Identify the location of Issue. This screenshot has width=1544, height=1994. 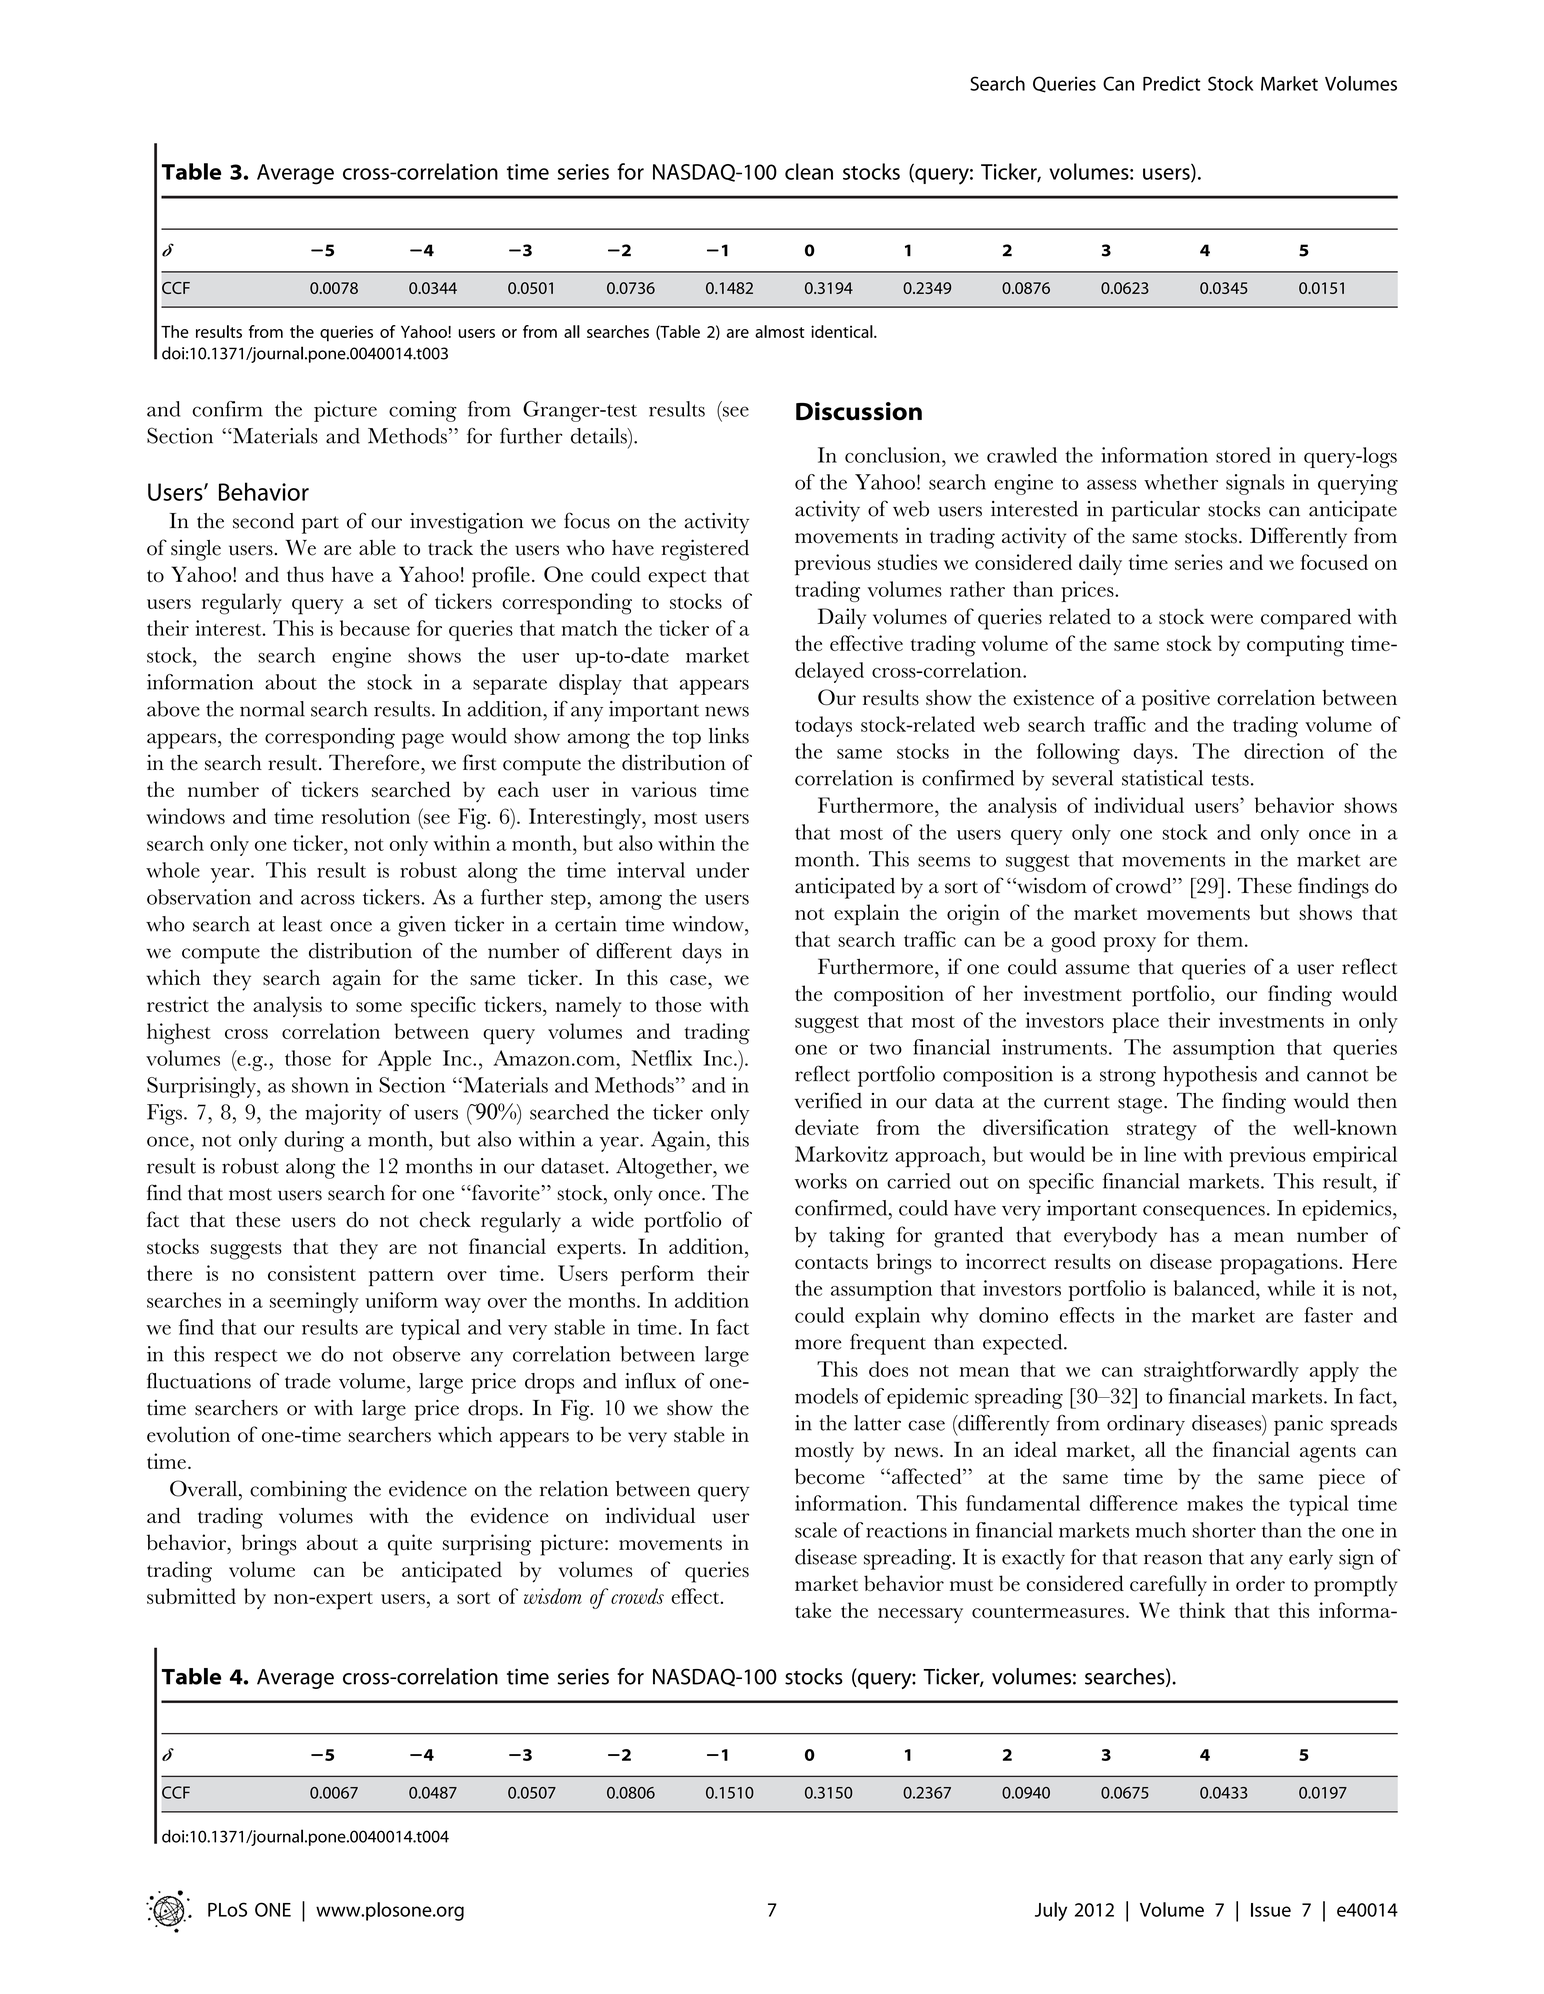
(1271, 1910).
